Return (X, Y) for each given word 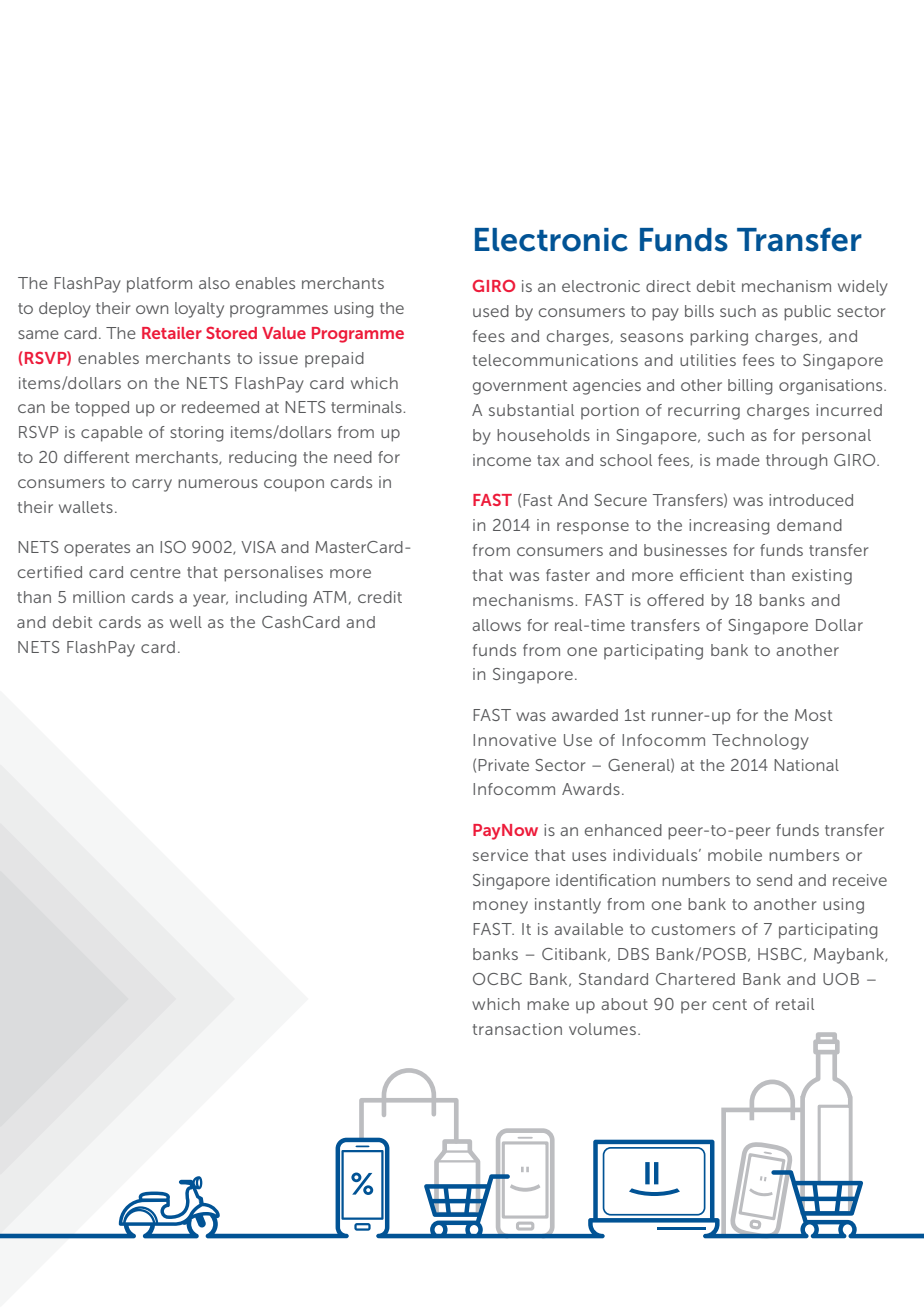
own (152, 309)
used (491, 311)
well (186, 622)
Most (814, 715)
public (807, 313)
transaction (517, 1029)
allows (496, 625)
